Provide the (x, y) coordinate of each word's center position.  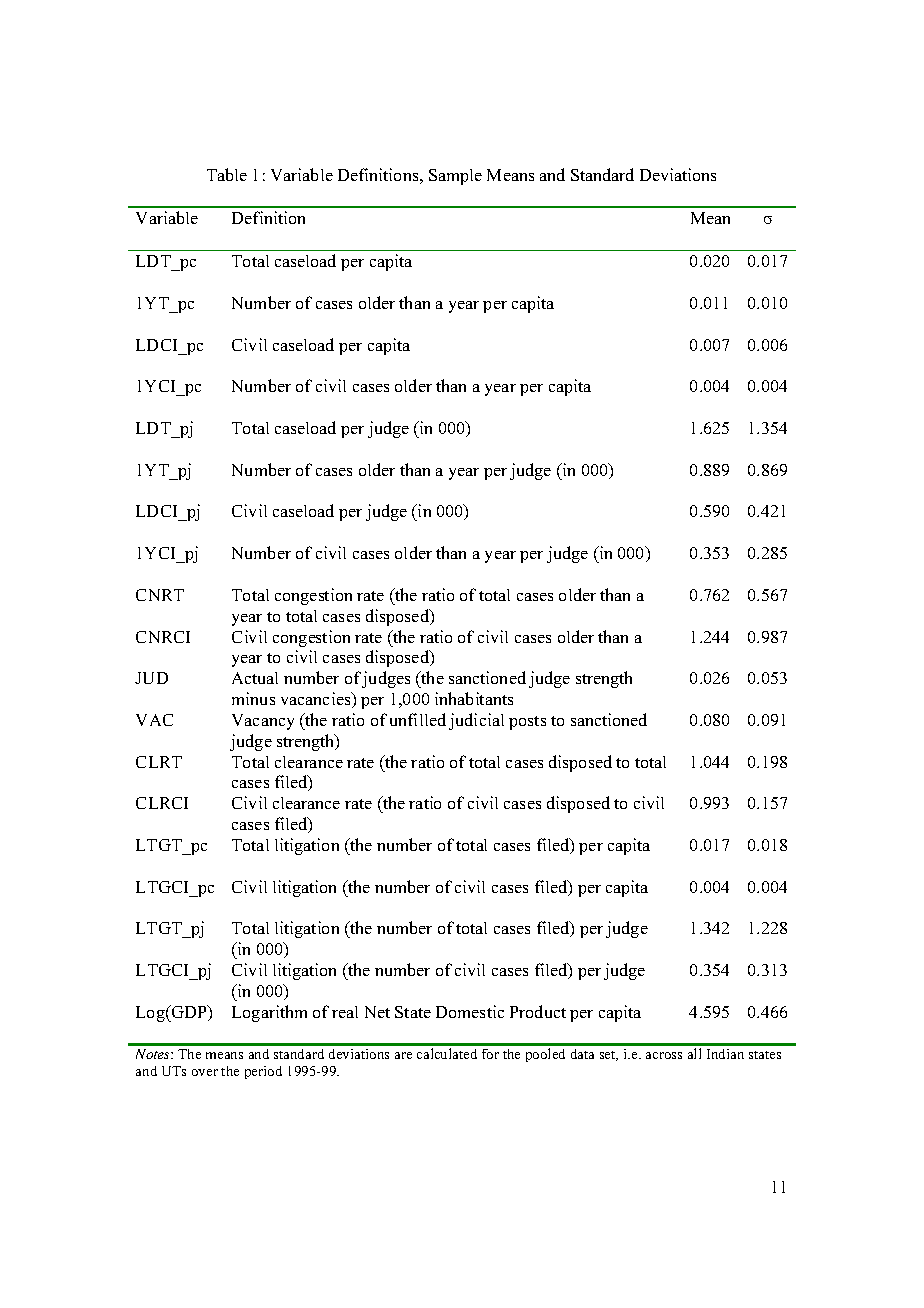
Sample (455, 177)
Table (227, 174)
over (205, 1072)
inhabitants (474, 698)
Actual (255, 678)
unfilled (418, 719)
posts (527, 723)
